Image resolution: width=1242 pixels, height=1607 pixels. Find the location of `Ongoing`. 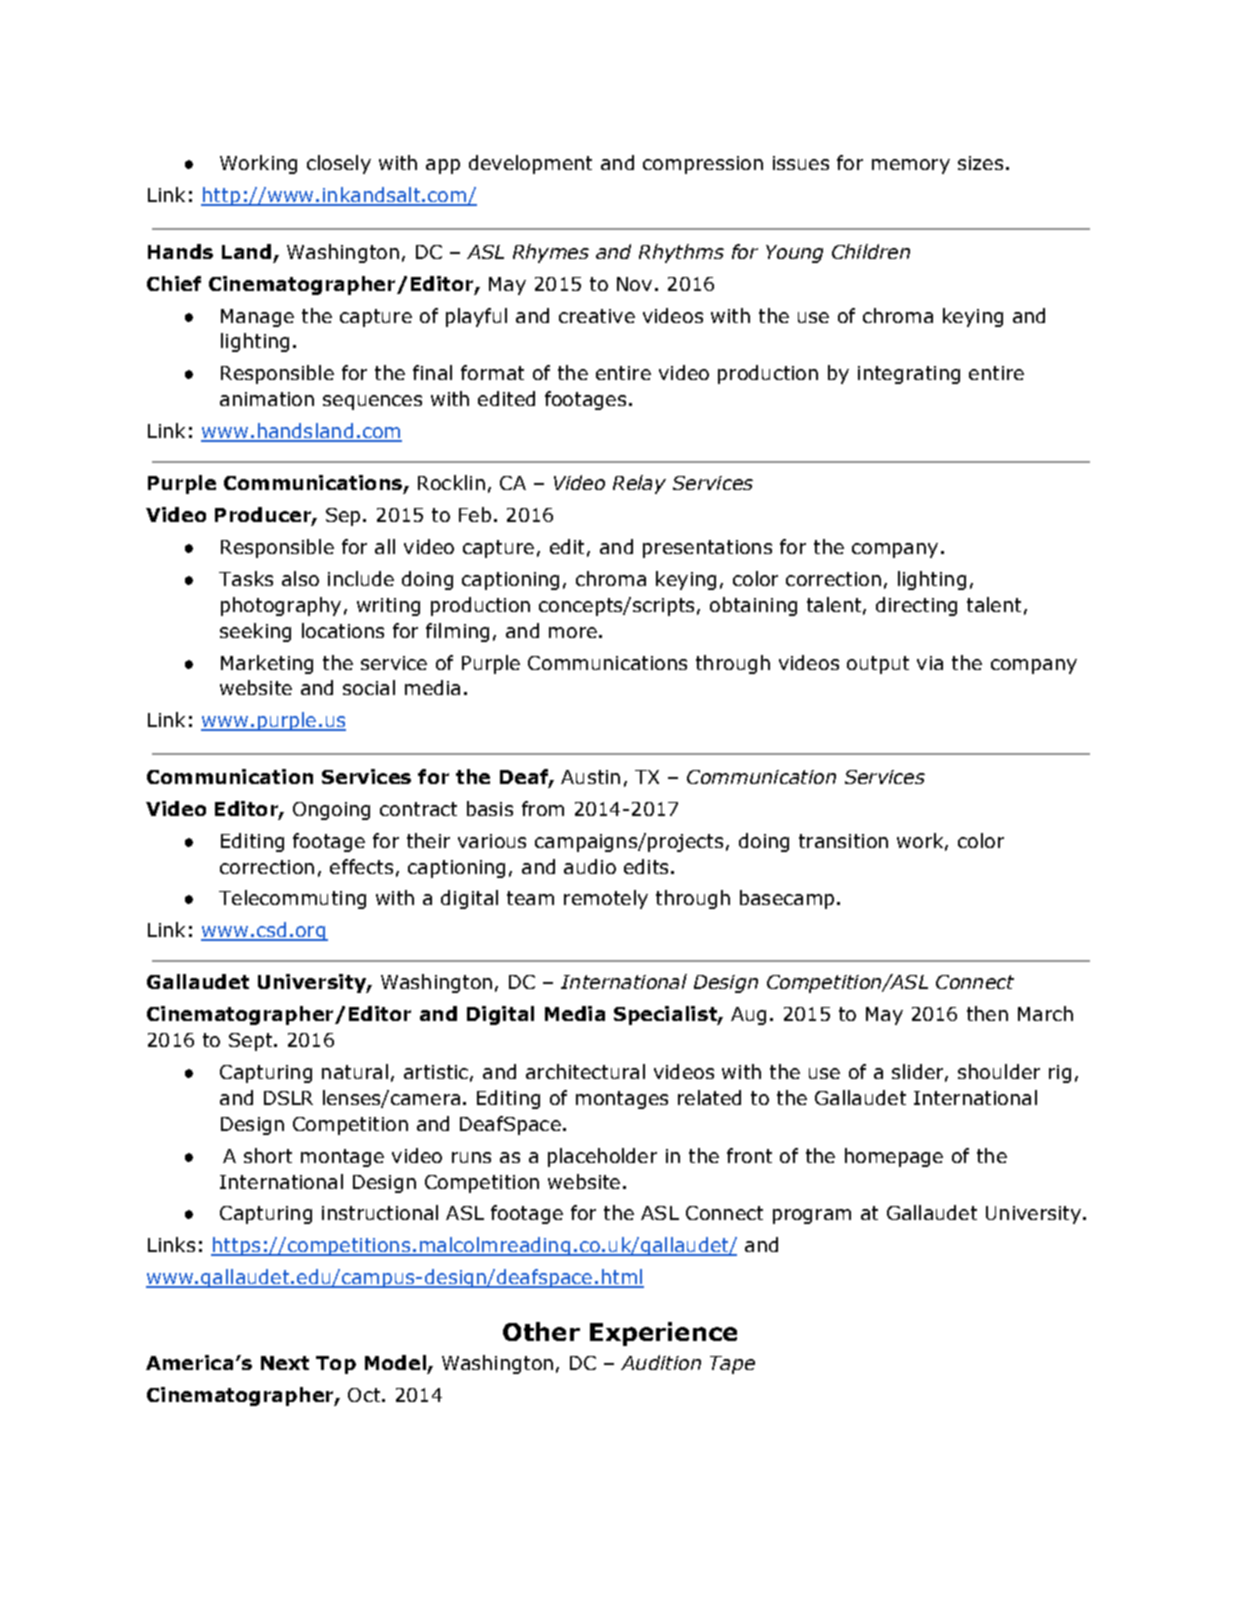

Ongoing is located at coordinates (331, 811).
